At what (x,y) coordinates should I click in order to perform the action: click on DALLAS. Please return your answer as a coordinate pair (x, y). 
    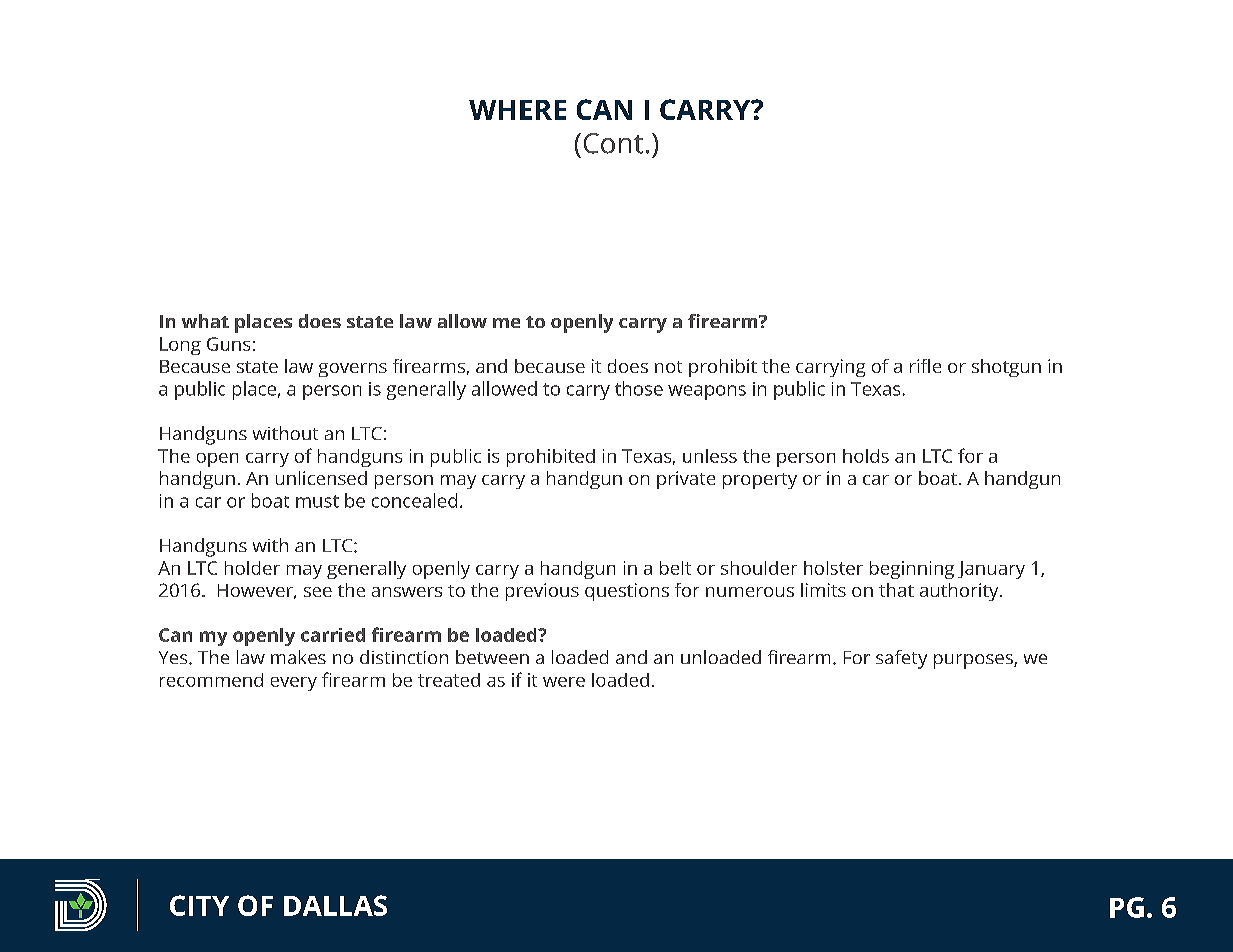
    Looking at the image, I should click on (335, 905).
